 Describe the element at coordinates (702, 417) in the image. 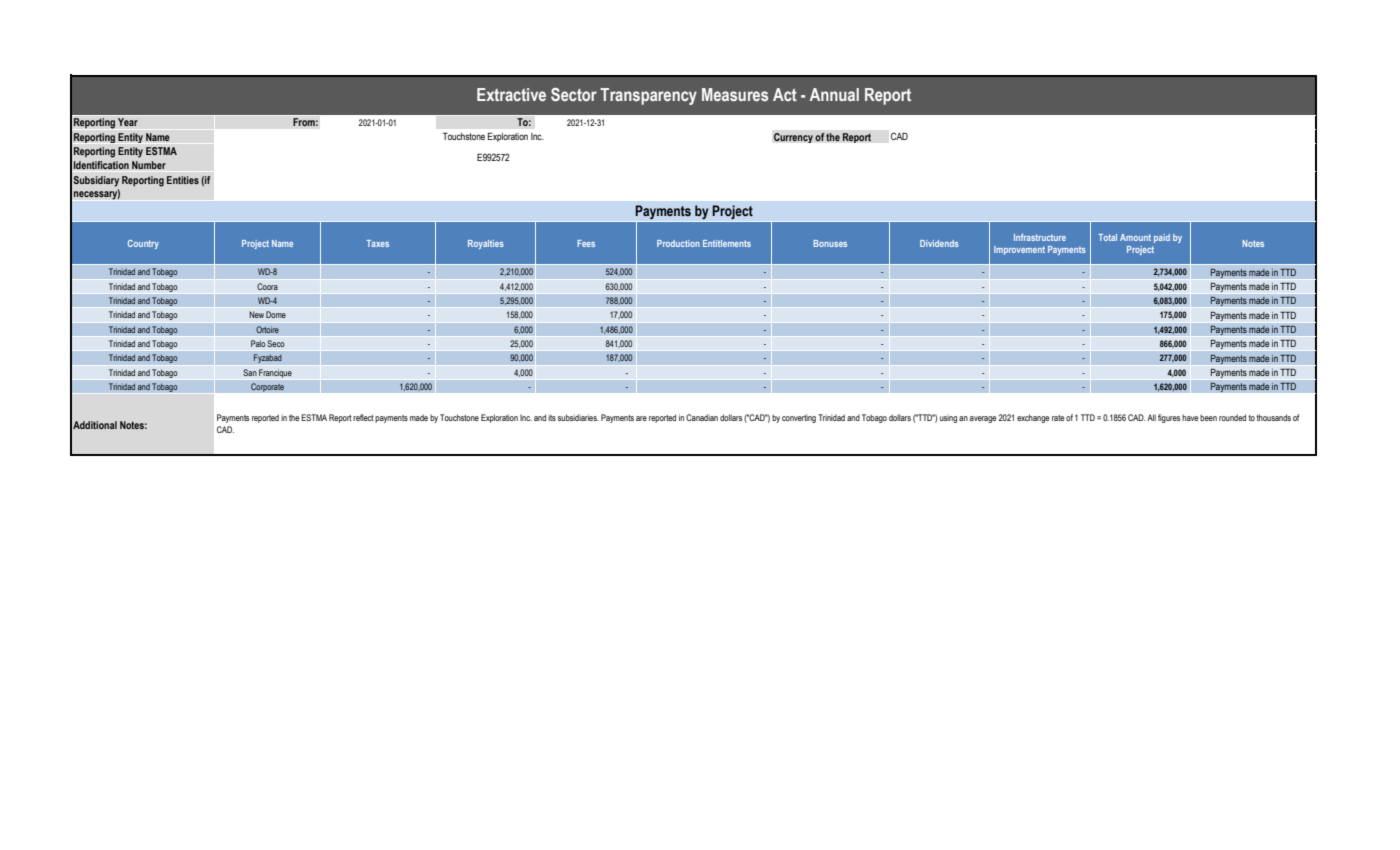

I see `Canadian` at that location.
